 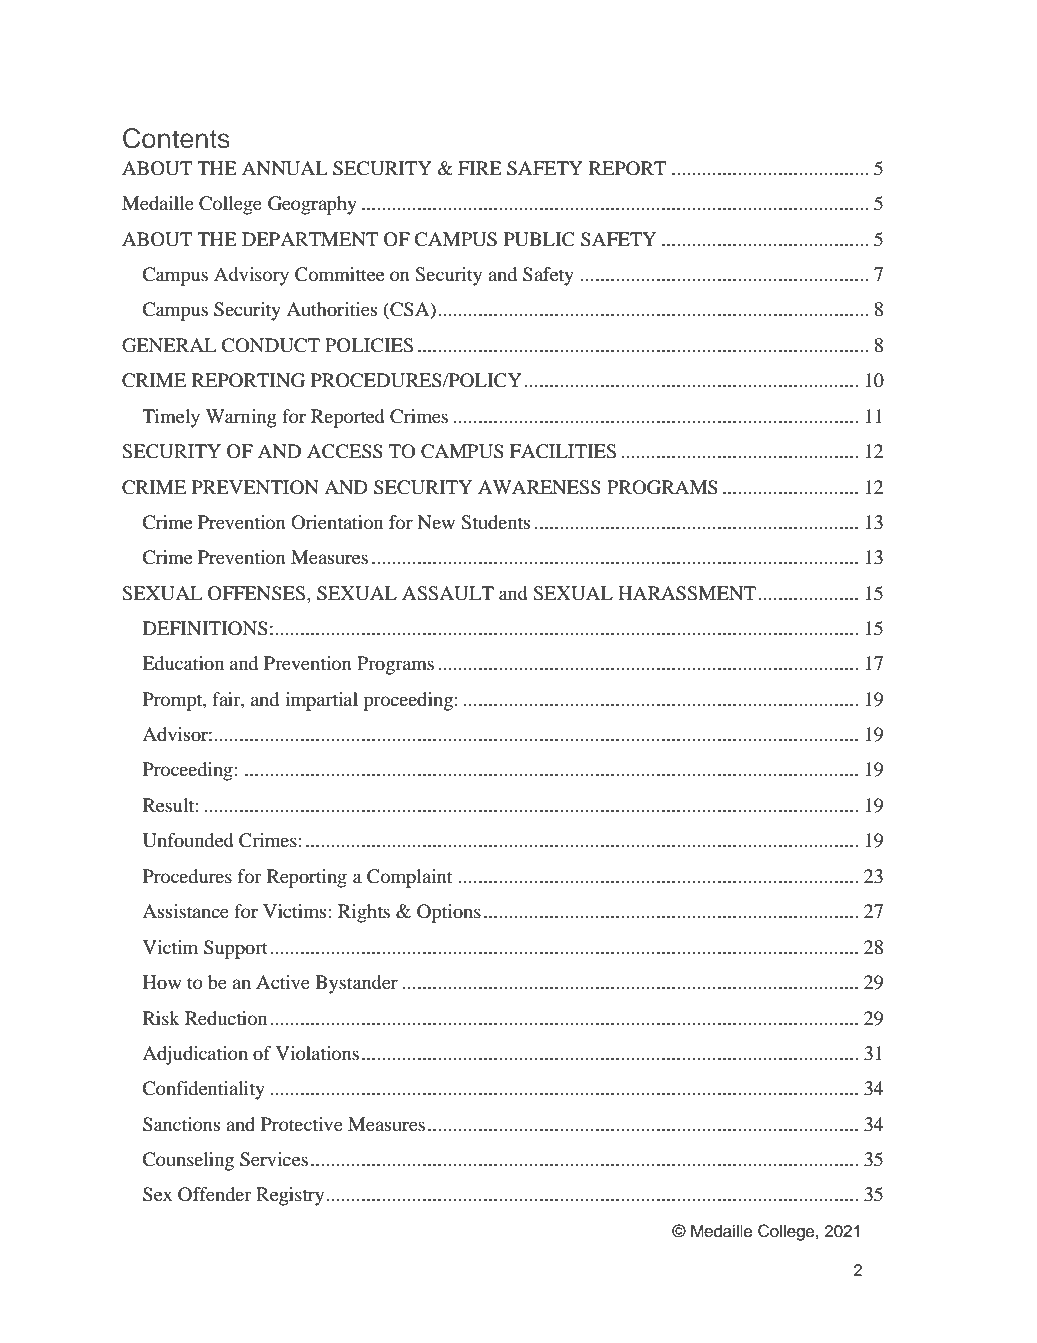 What do you see at coordinates (321, 701) in the page?
I see `impartial` at bounding box center [321, 701].
